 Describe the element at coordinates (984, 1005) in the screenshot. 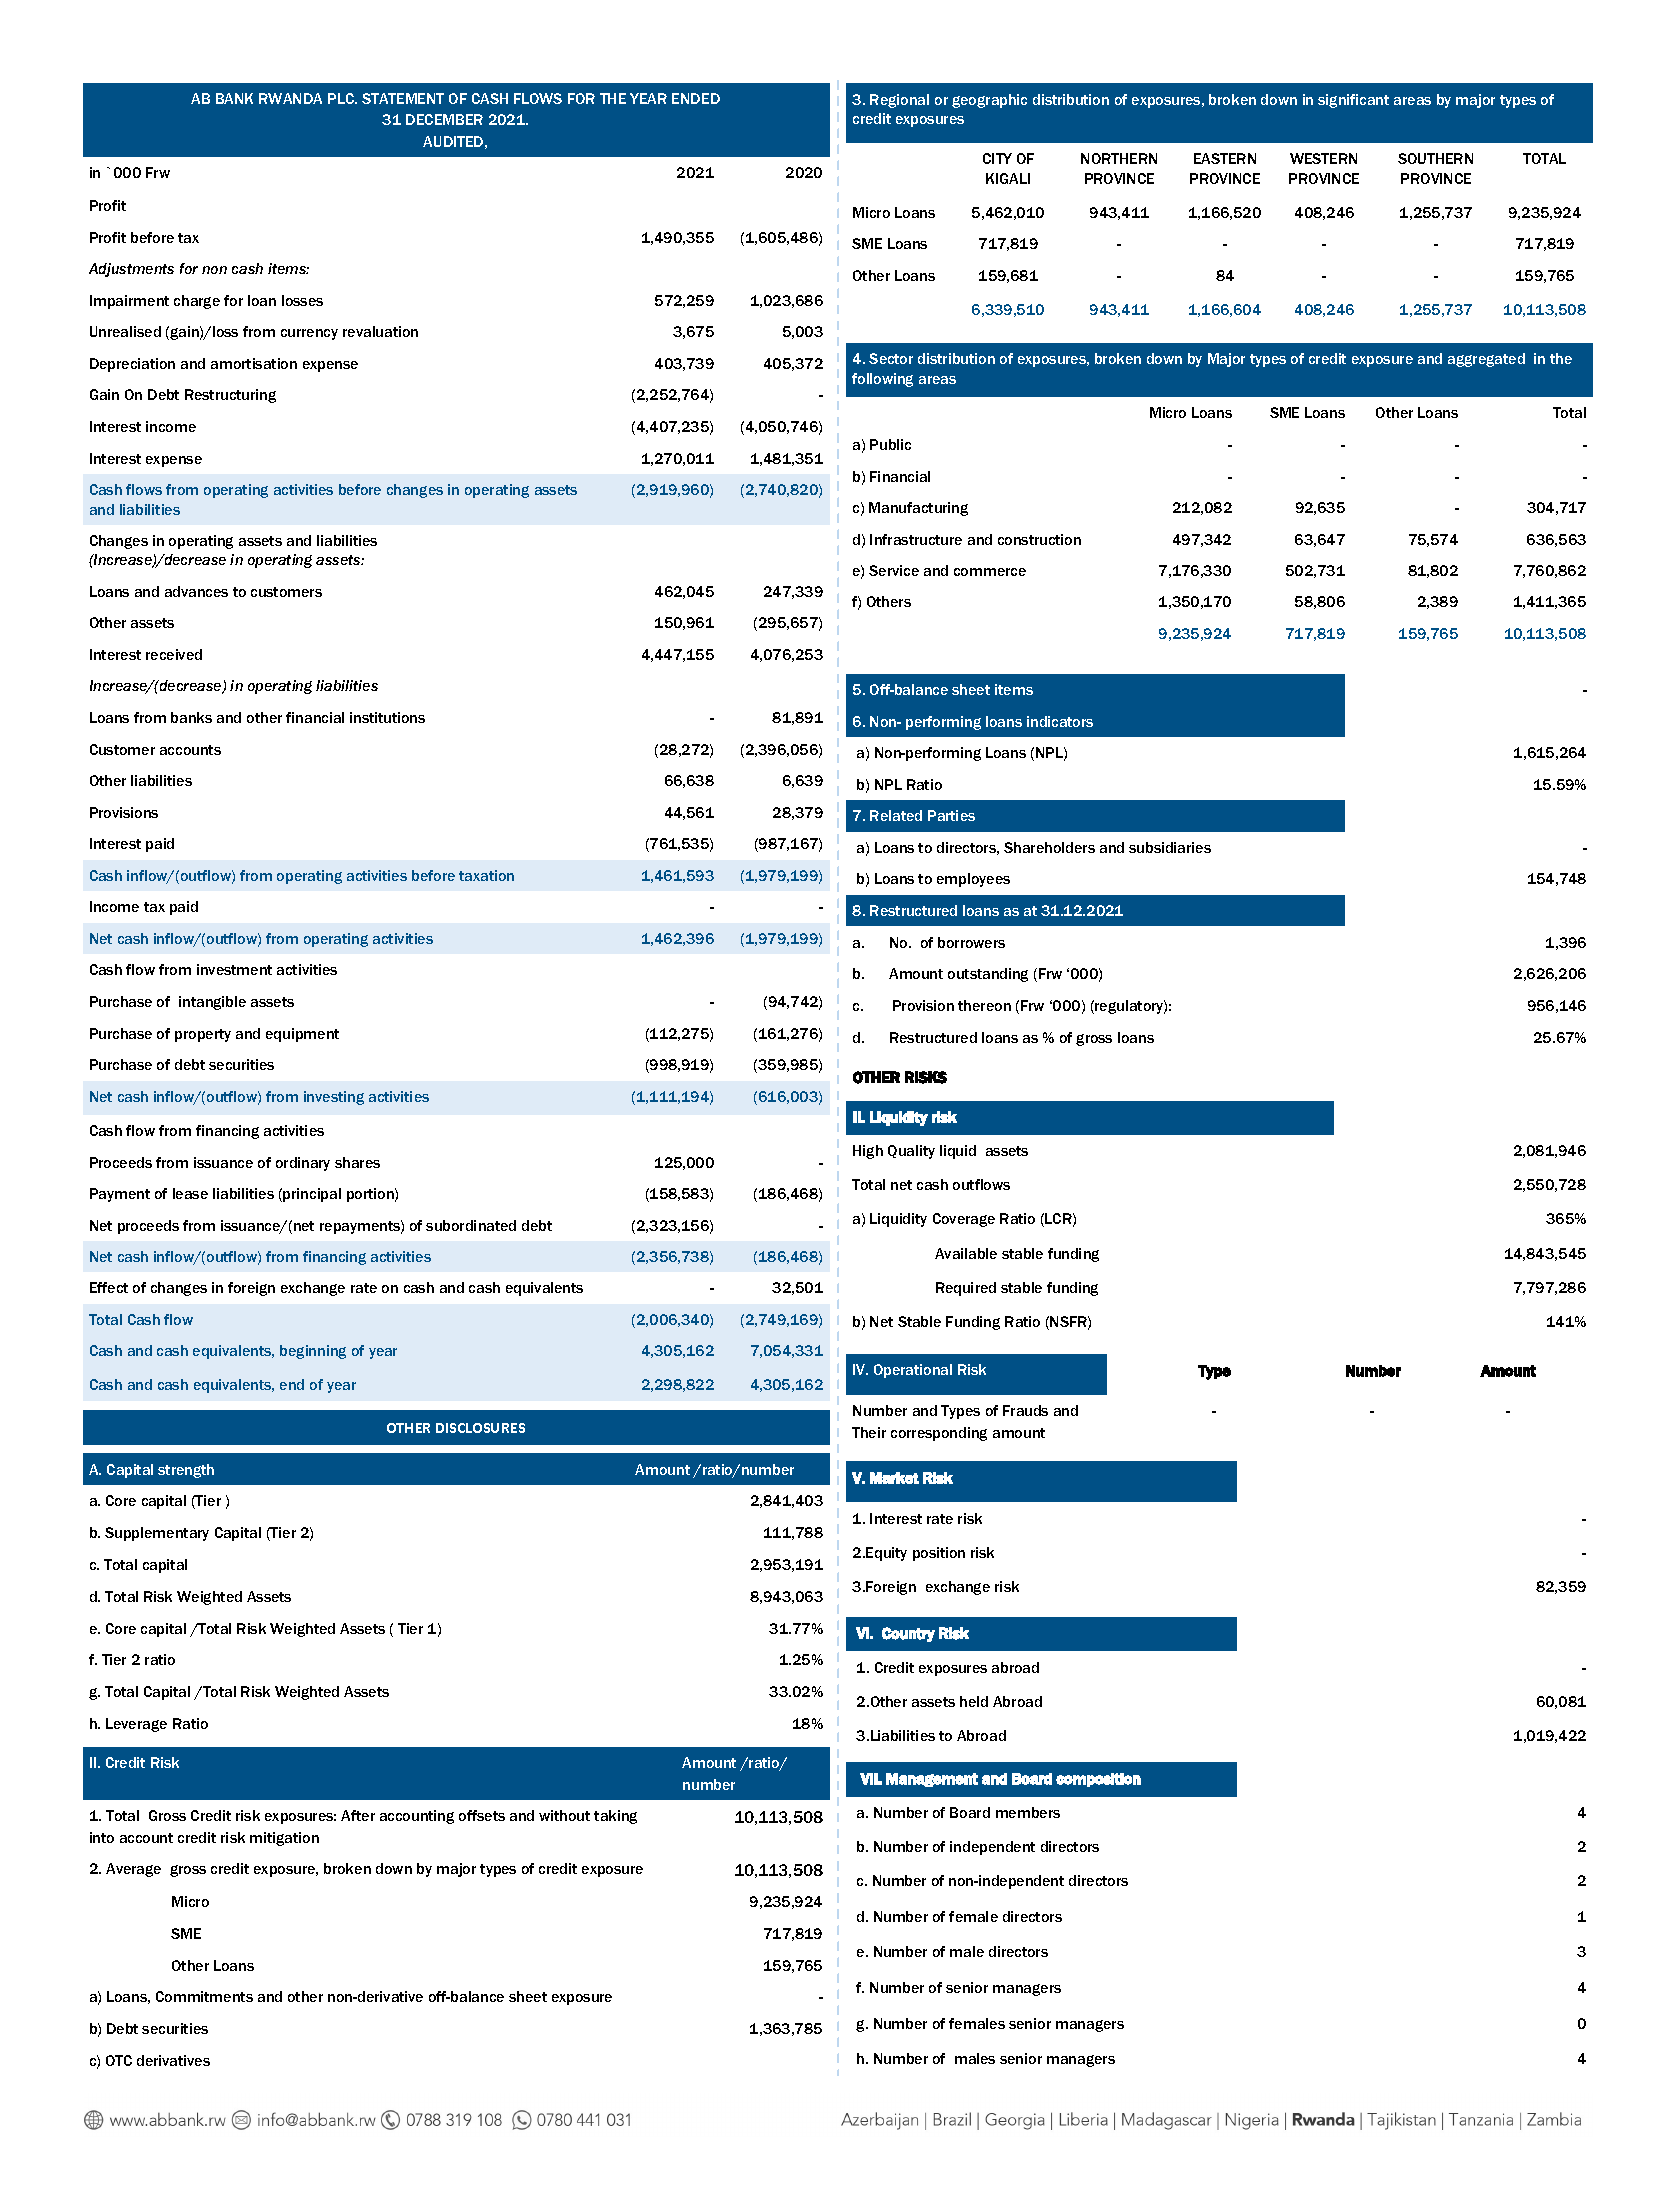

I see `thereon` at that location.
